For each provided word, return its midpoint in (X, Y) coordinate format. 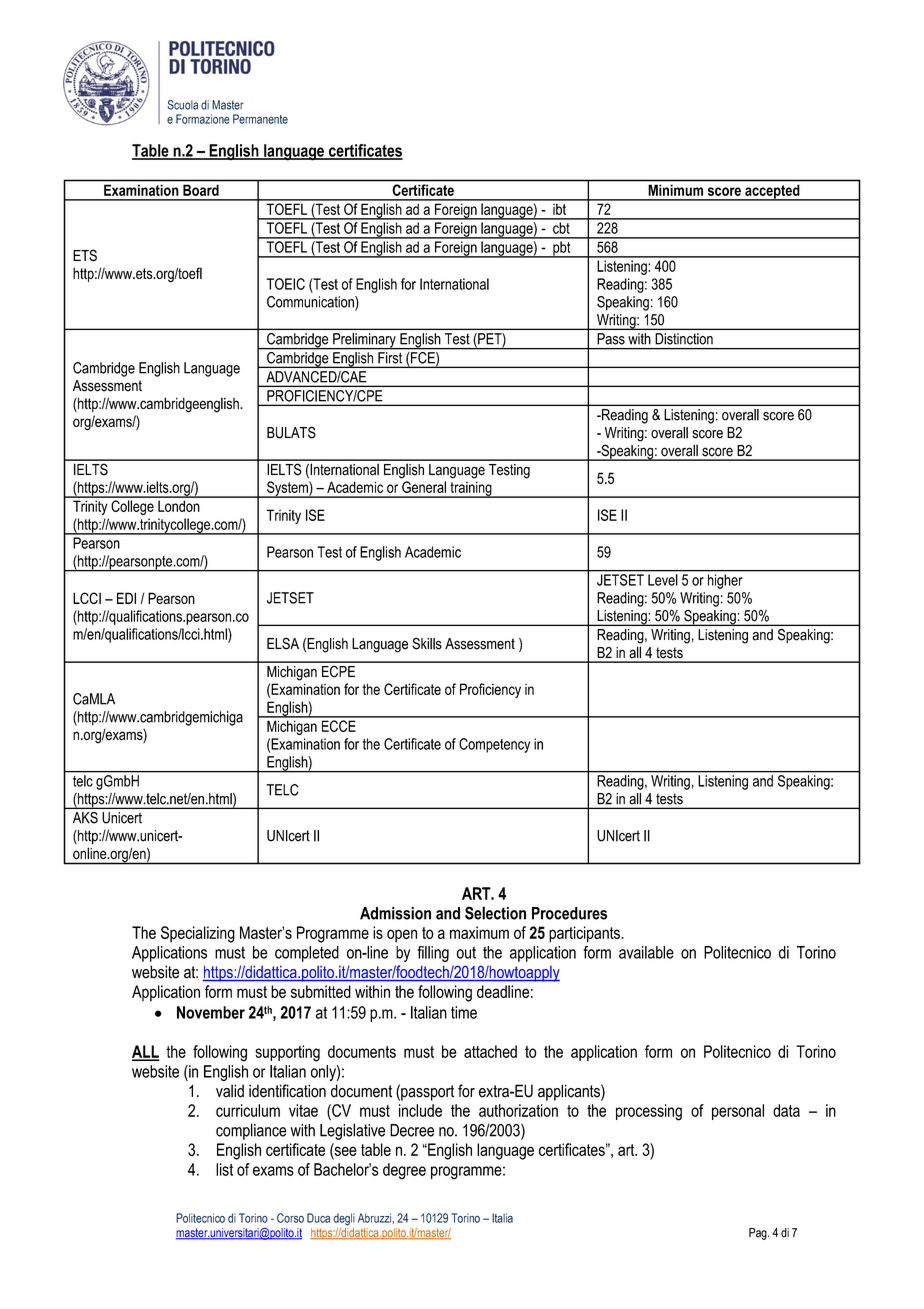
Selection (495, 913)
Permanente (260, 119)
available (646, 952)
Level (662, 580)
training (471, 489)
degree (404, 1171)
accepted (772, 193)
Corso (290, 1218)
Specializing (198, 934)
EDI (126, 598)
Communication (311, 303)
